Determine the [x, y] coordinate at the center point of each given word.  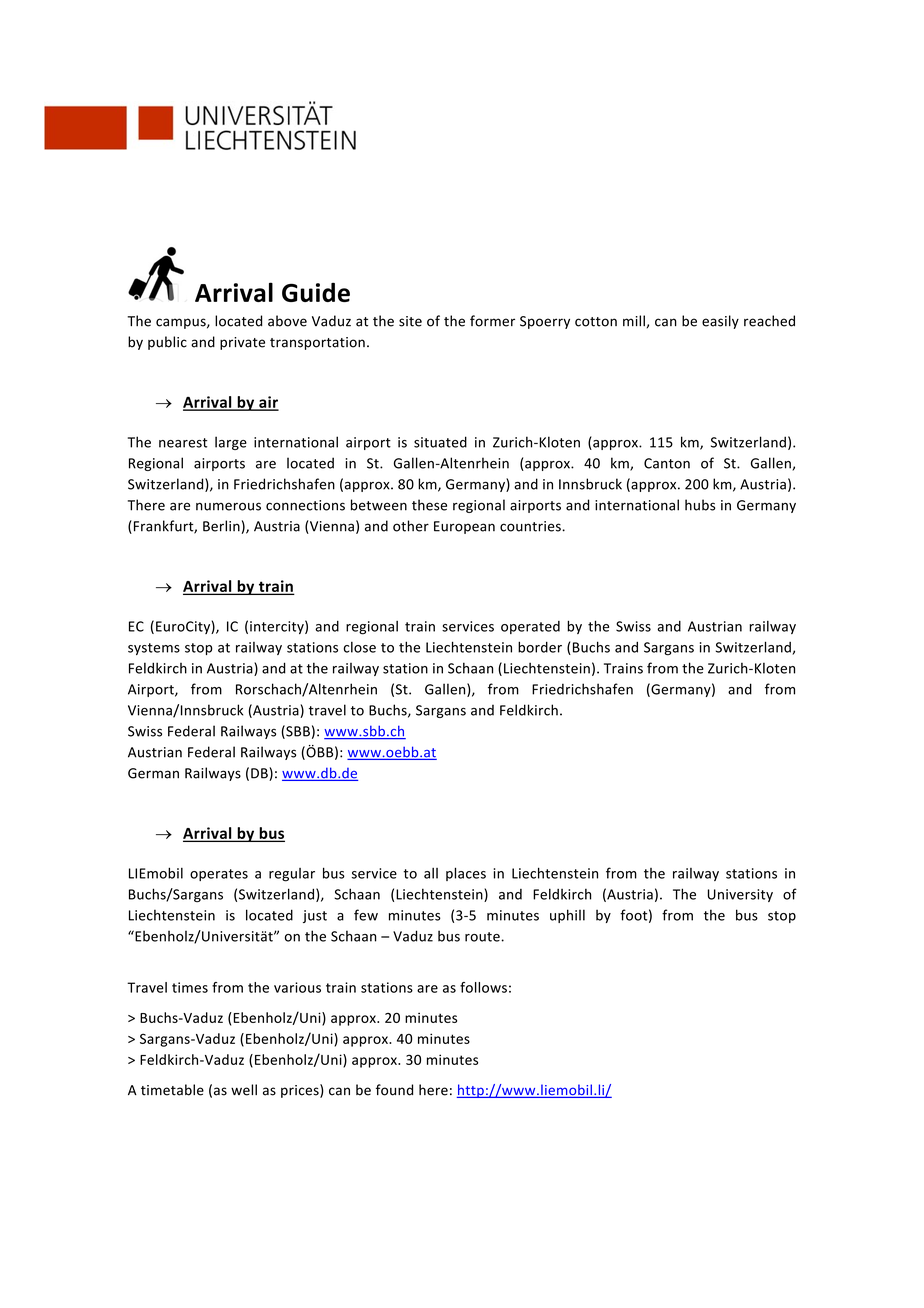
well [244, 1090]
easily [720, 322]
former [492, 321]
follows [483, 987]
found [394, 1090]
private [242, 343]
